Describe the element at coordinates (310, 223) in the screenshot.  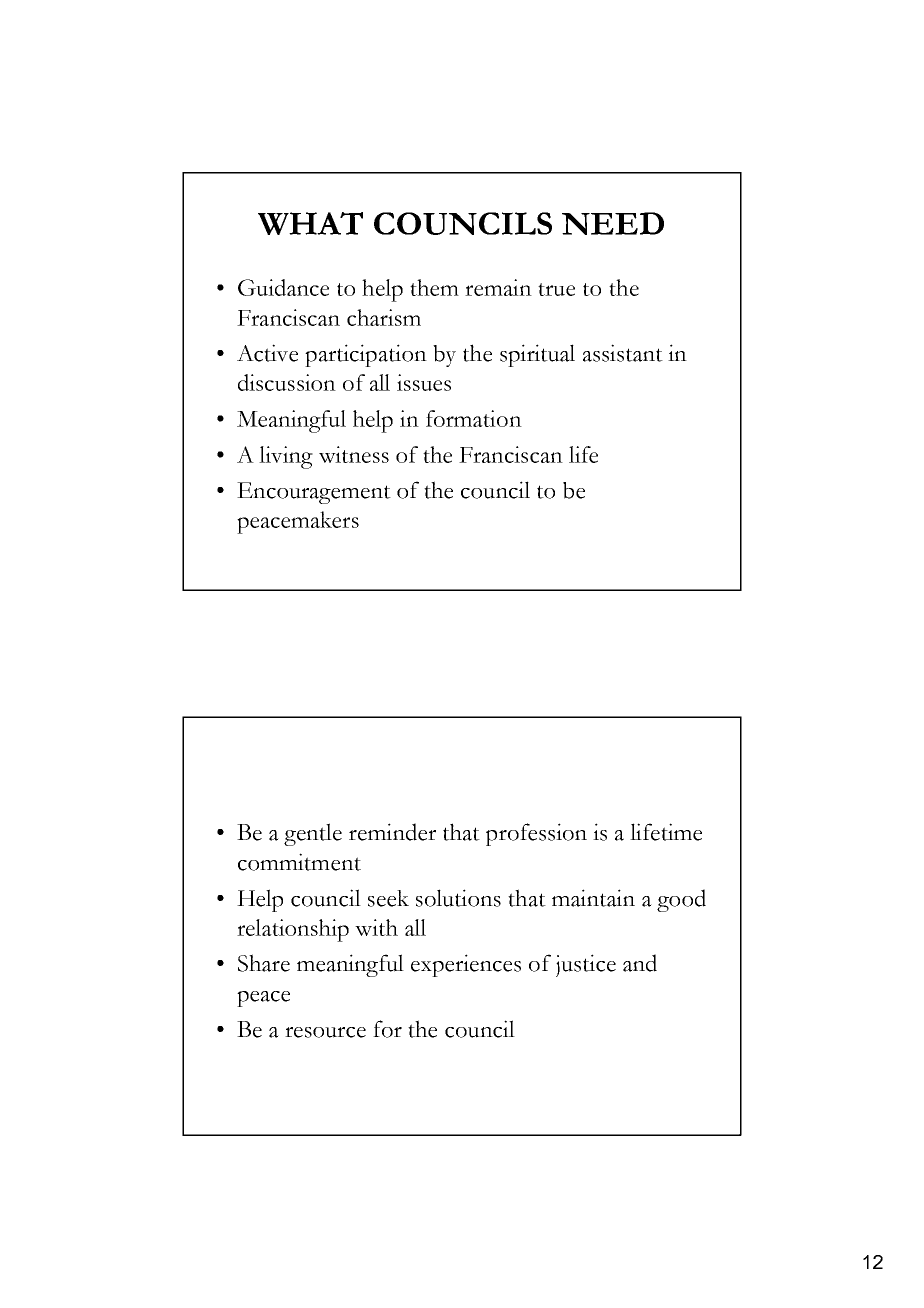
I see `WHAT` at that location.
